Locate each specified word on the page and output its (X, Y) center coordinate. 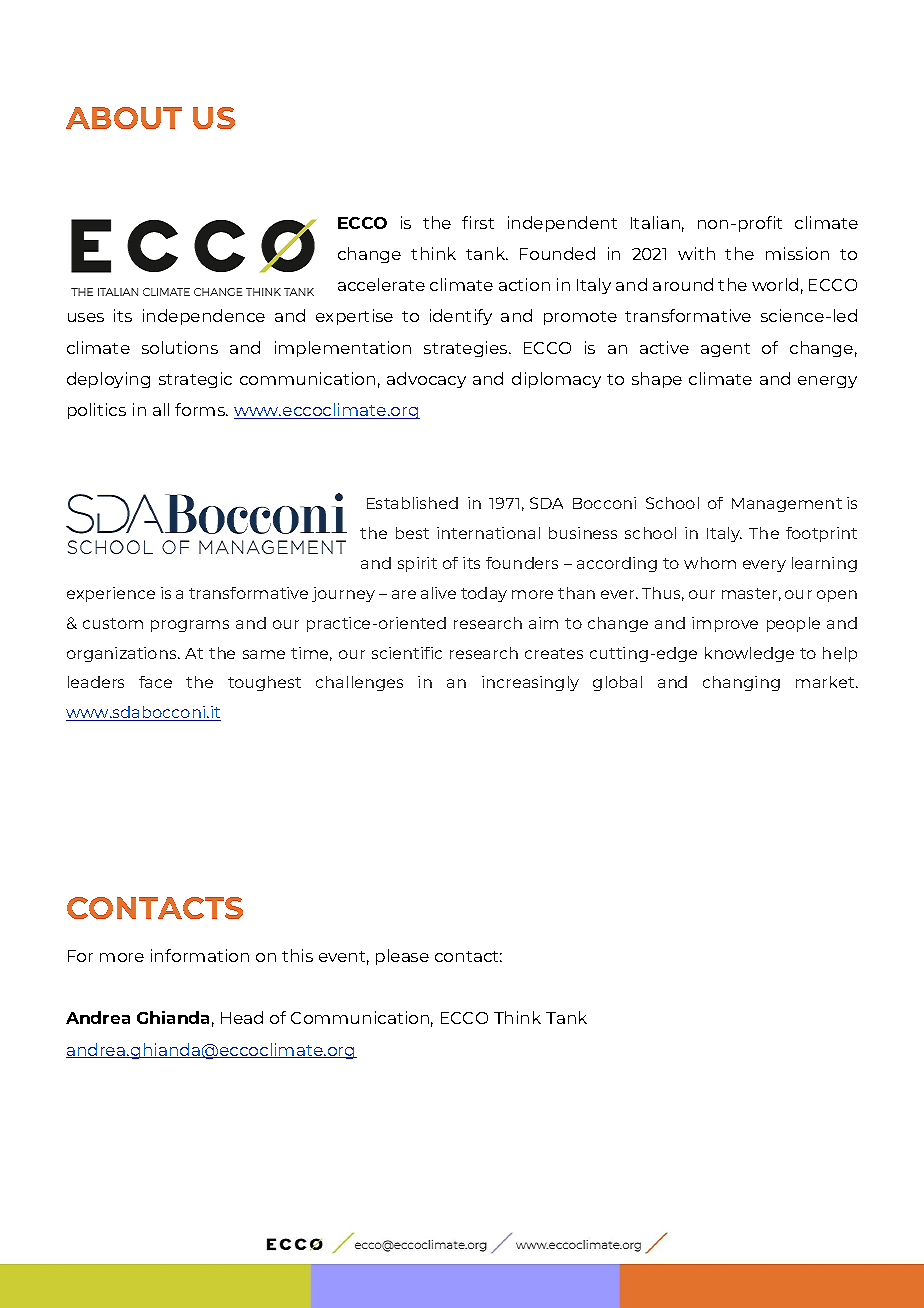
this (297, 955)
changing (741, 683)
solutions (180, 347)
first (478, 222)
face (155, 682)
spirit (417, 564)
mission (797, 253)
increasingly (530, 683)
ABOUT (124, 118)
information (200, 955)
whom (710, 563)
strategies (467, 349)
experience (111, 594)
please (402, 957)
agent (725, 350)
